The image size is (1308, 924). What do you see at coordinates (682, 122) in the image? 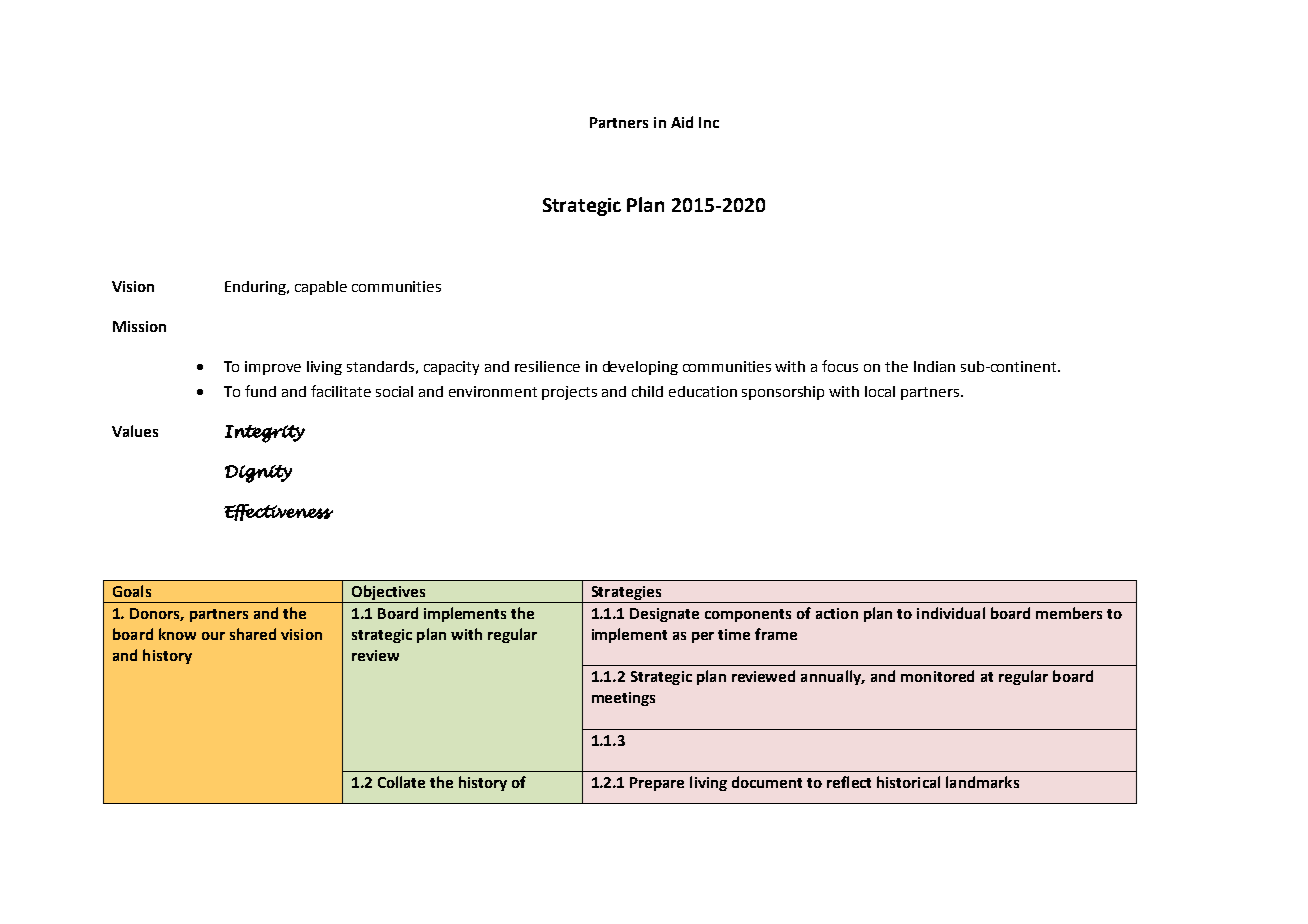
I see `Aid` at bounding box center [682, 122].
